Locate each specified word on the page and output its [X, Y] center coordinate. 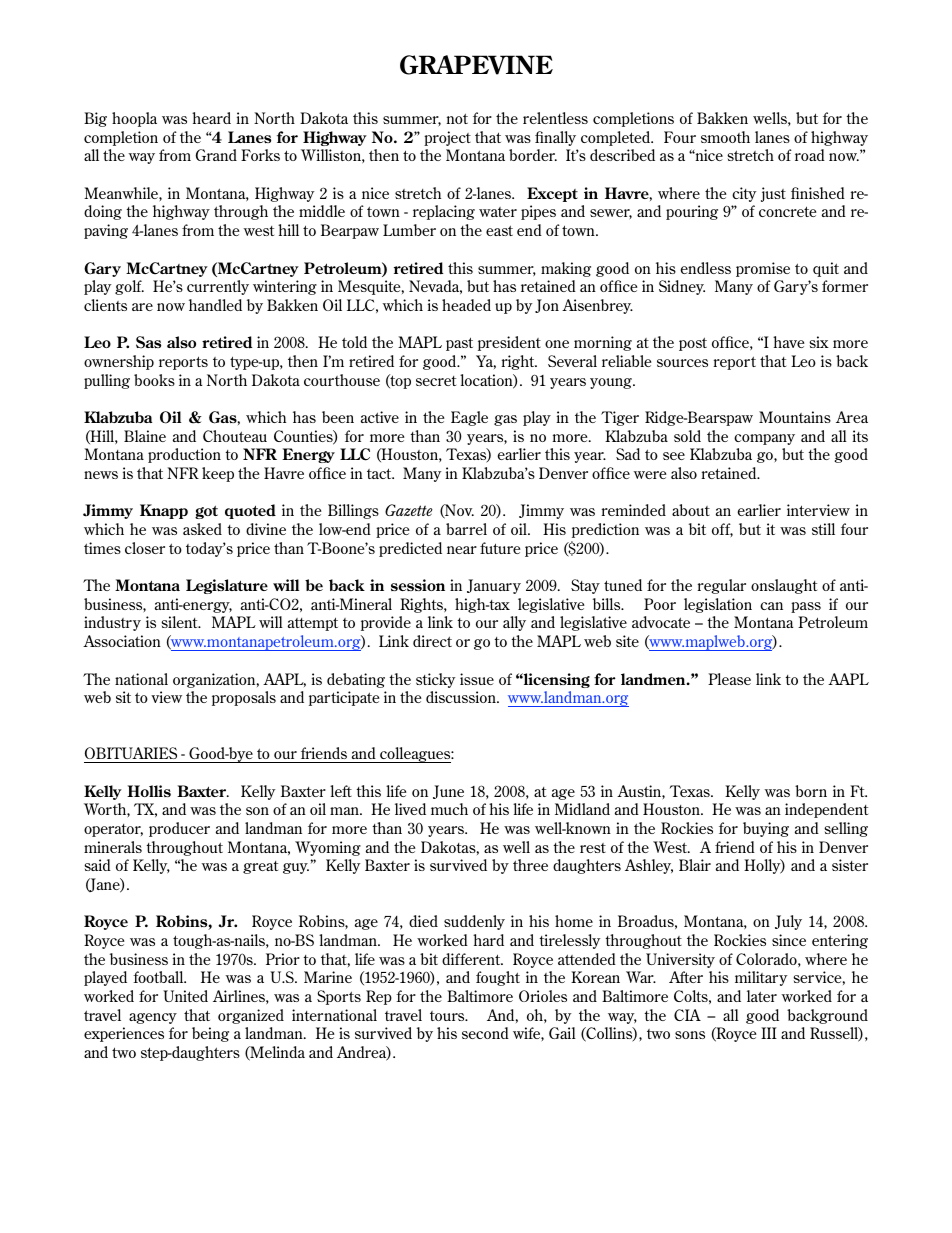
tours [448, 1016]
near [462, 550]
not [457, 118]
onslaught [784, 586]
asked [202, 529]
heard [211, 118]
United [185, 996]
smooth [725, 137]
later [762, 996]
